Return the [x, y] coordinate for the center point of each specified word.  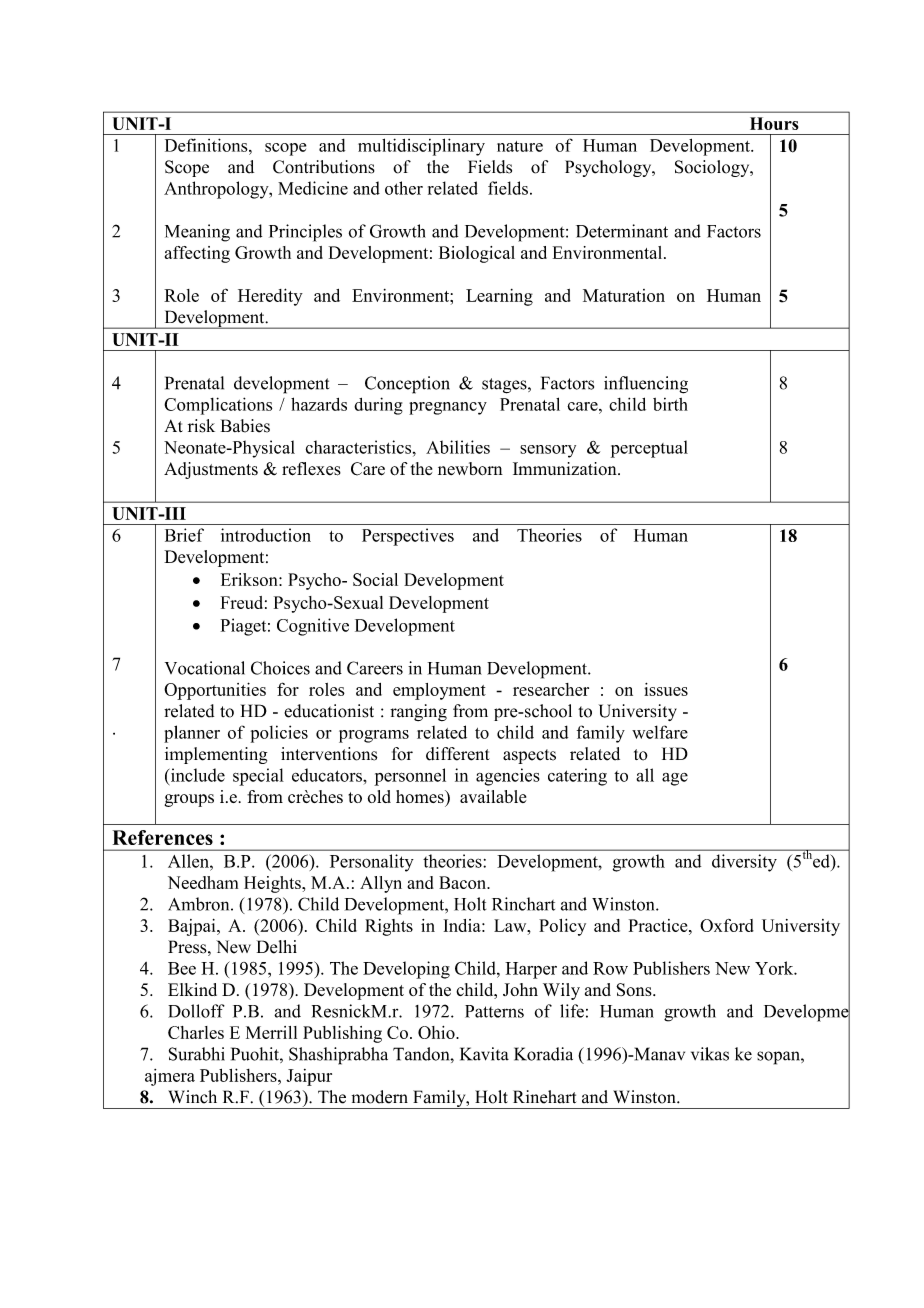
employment [439, 691]
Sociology [713, 168]
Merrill [271, 1032]
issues [666, 689]
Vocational [205, 668]
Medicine [313, 188]
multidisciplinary [421, 147]
